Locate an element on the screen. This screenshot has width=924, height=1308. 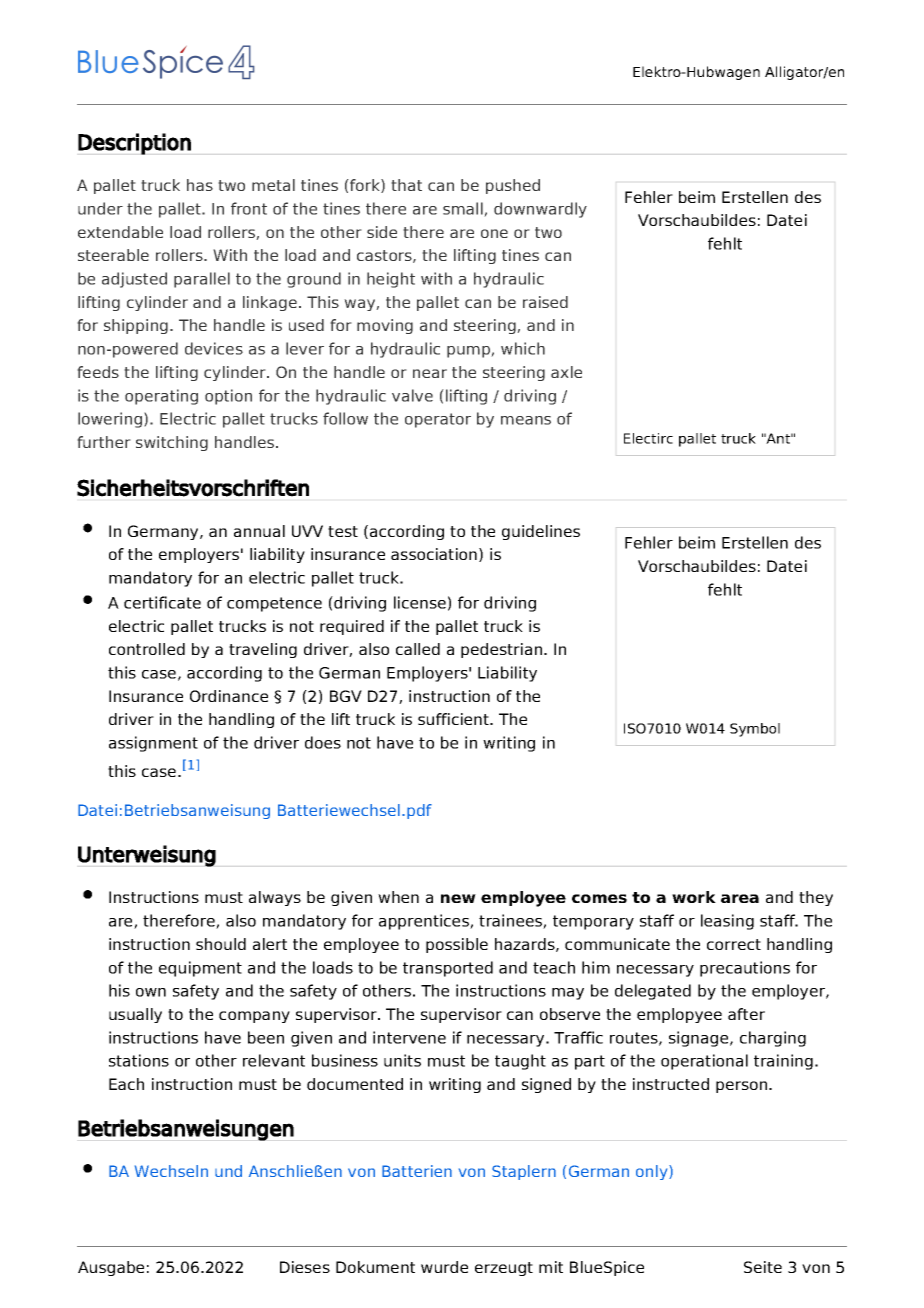
near is located at coordinates (430, 373).
